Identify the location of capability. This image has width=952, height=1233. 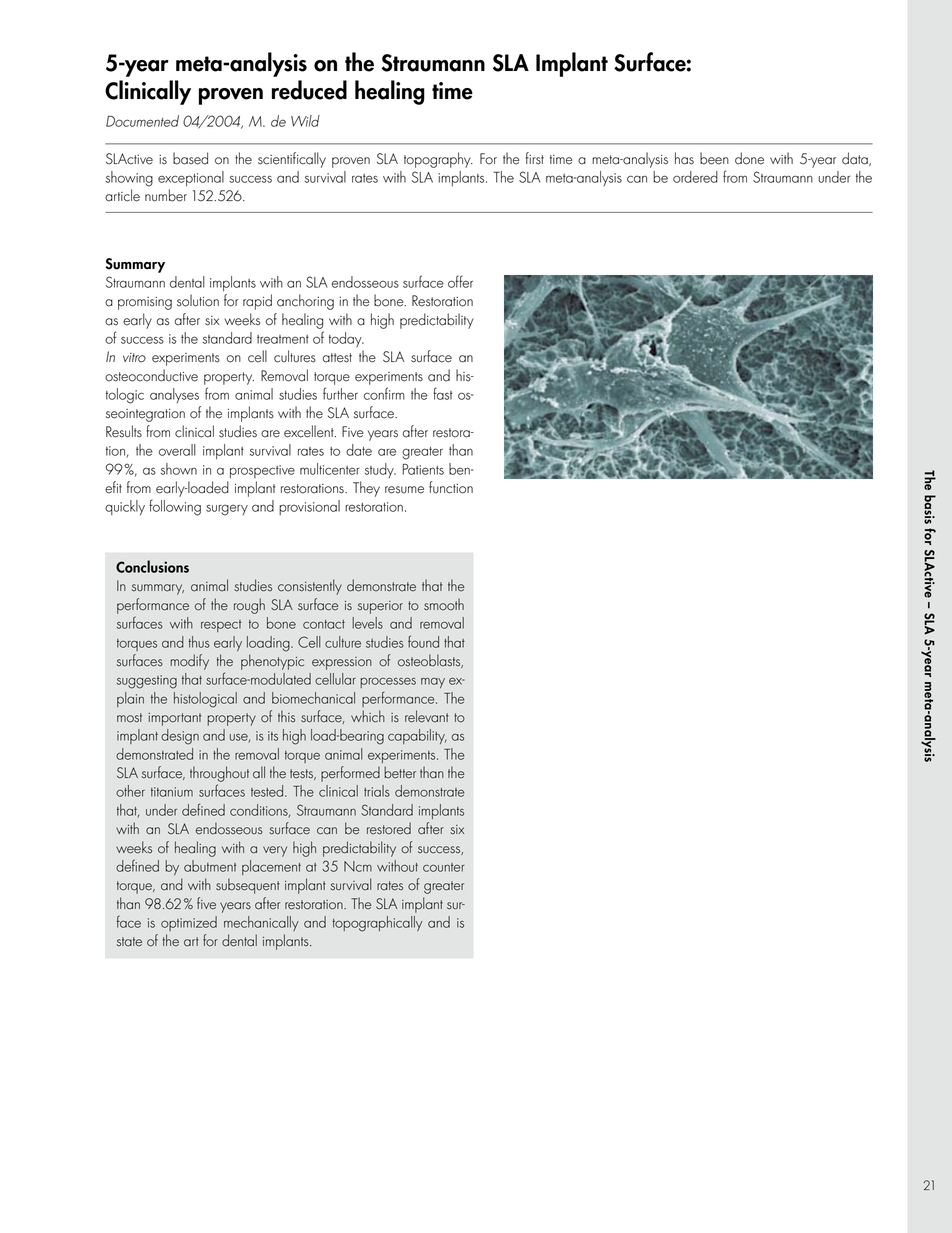
(417, 736).
